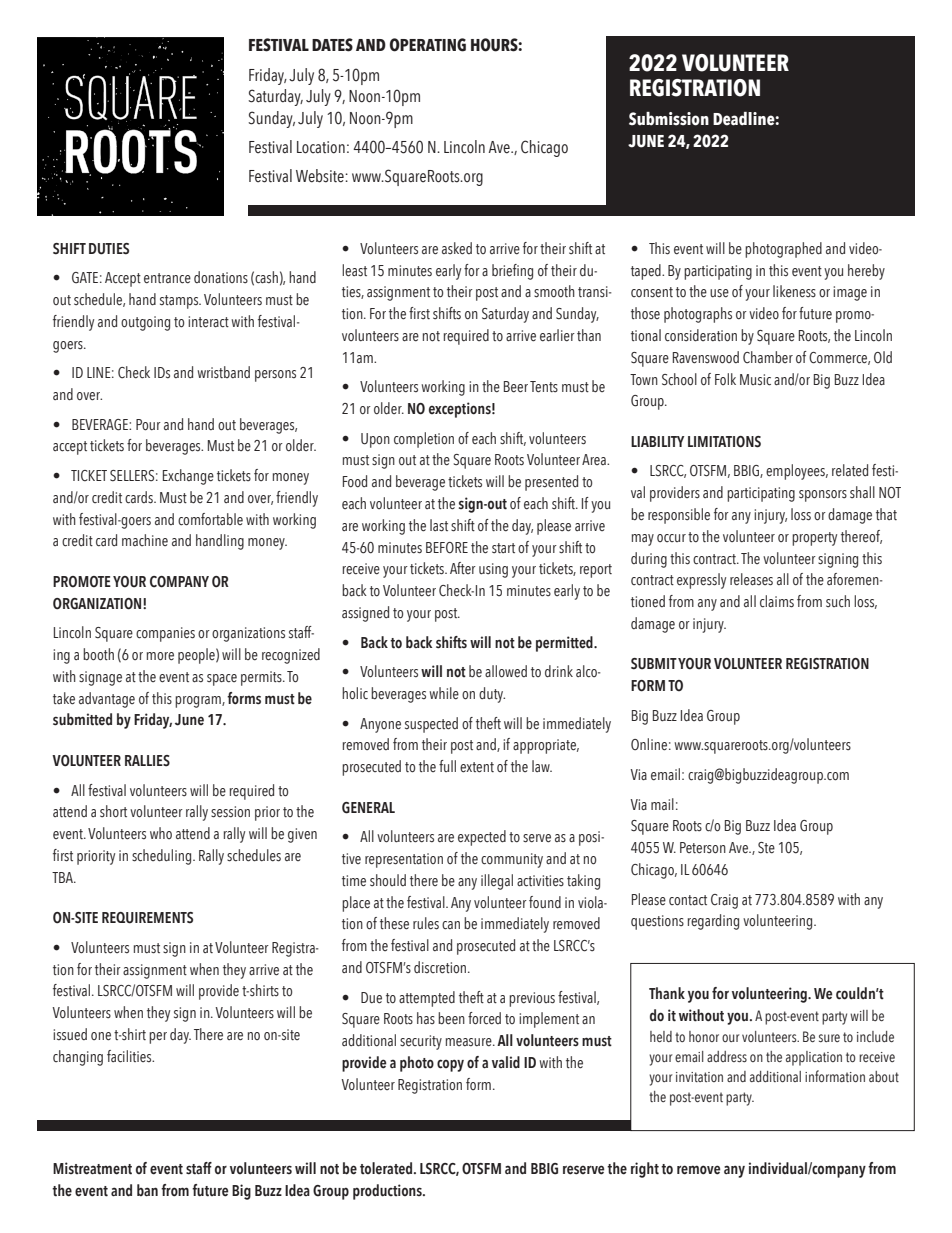 The height and width of the image is (1233, 952). What do you see at coordinates (766, 848) in the image?
I see `Ste` at bounding box center [766, 848].
